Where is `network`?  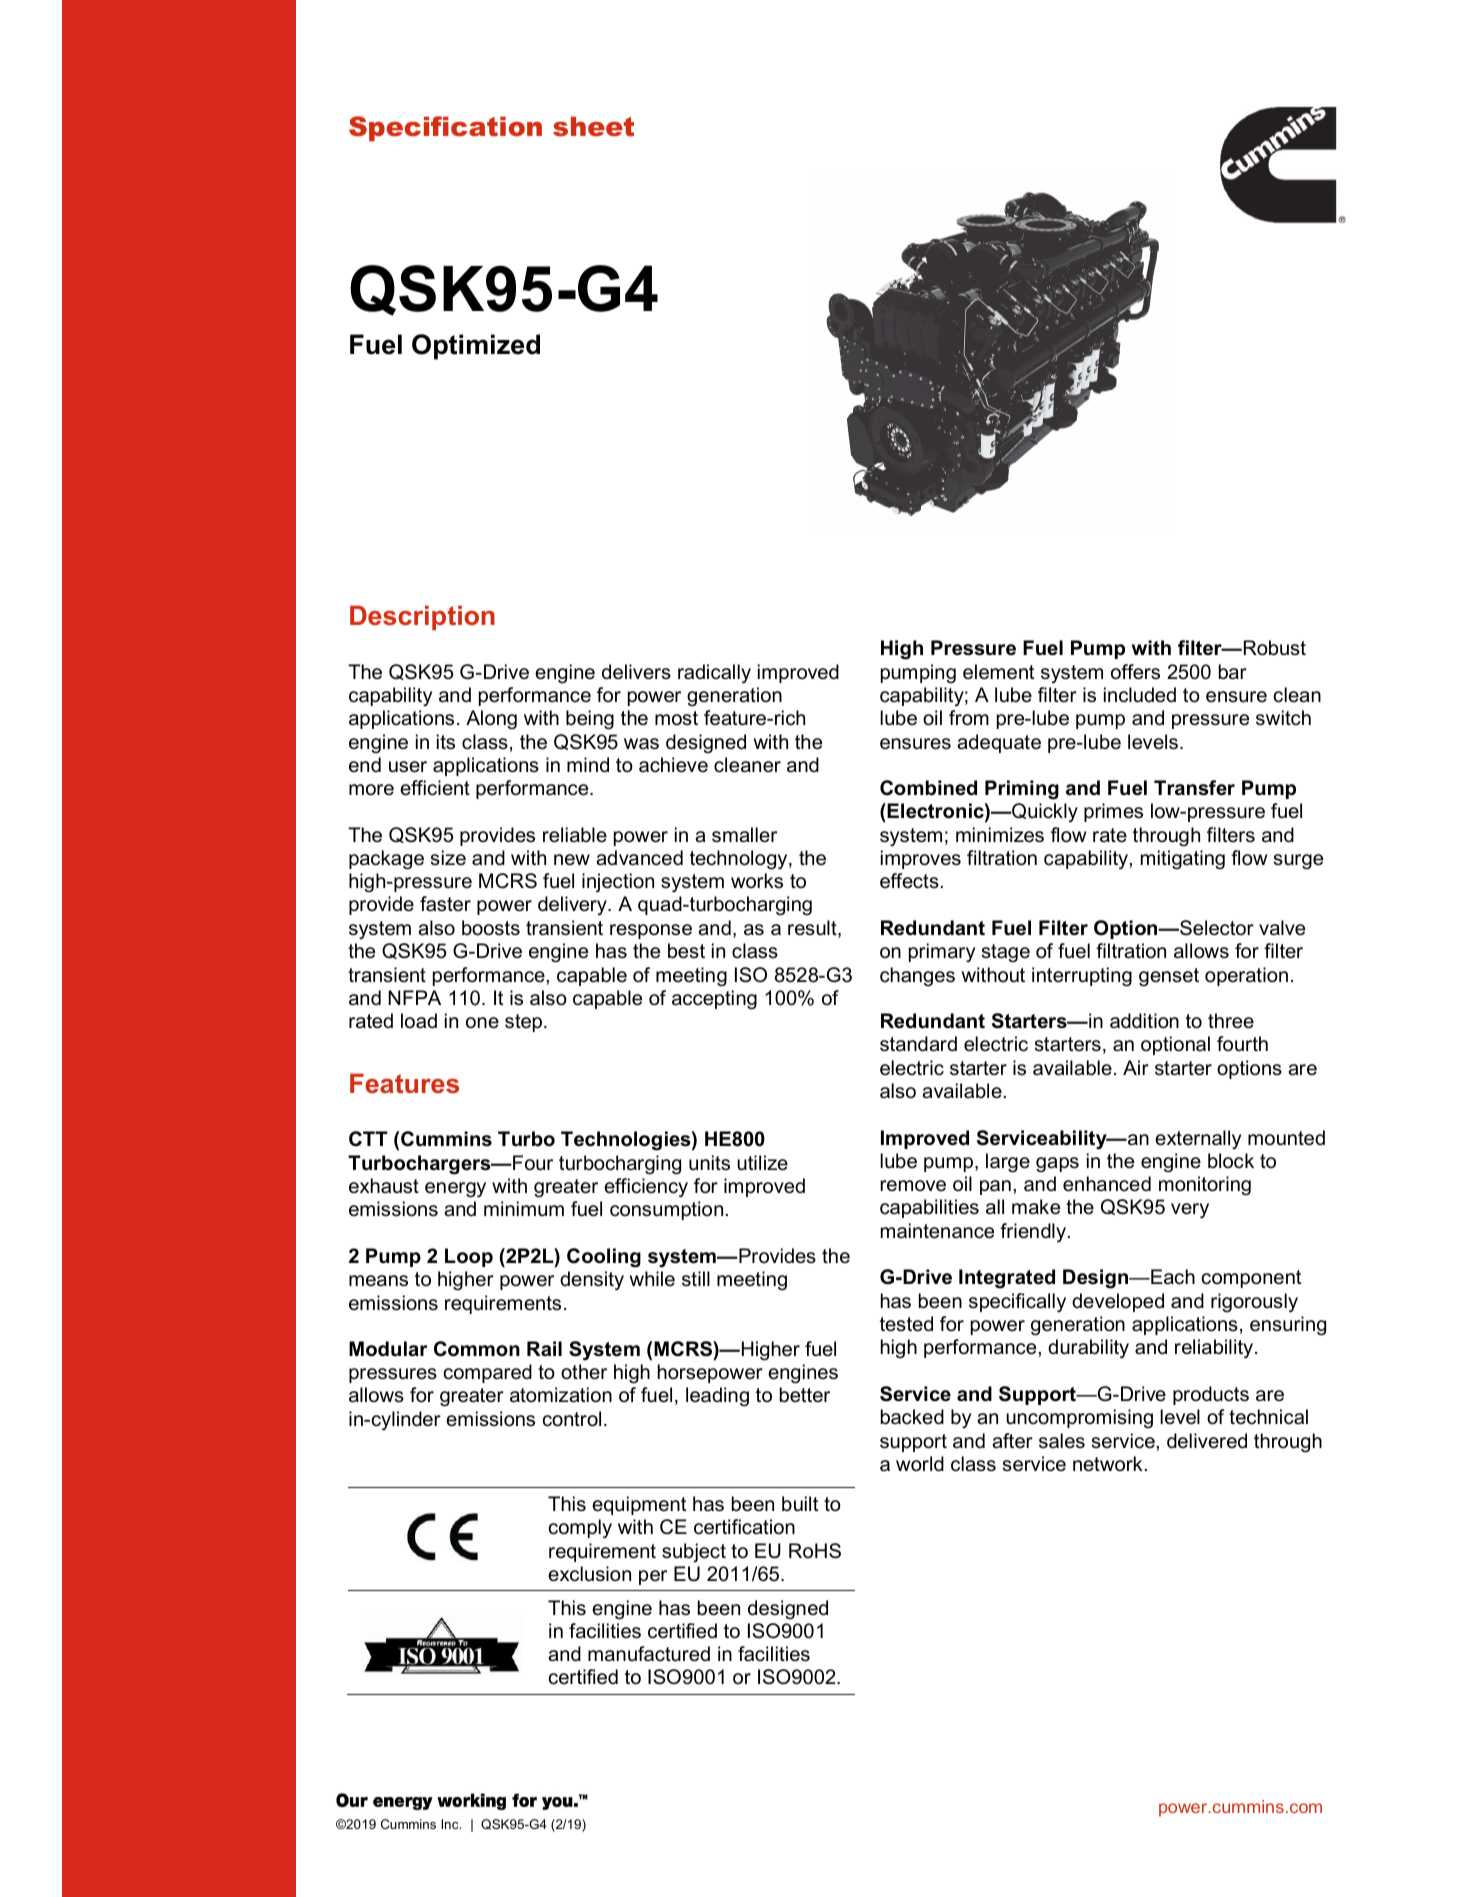
network is located at coordinates (1108, 1464).
